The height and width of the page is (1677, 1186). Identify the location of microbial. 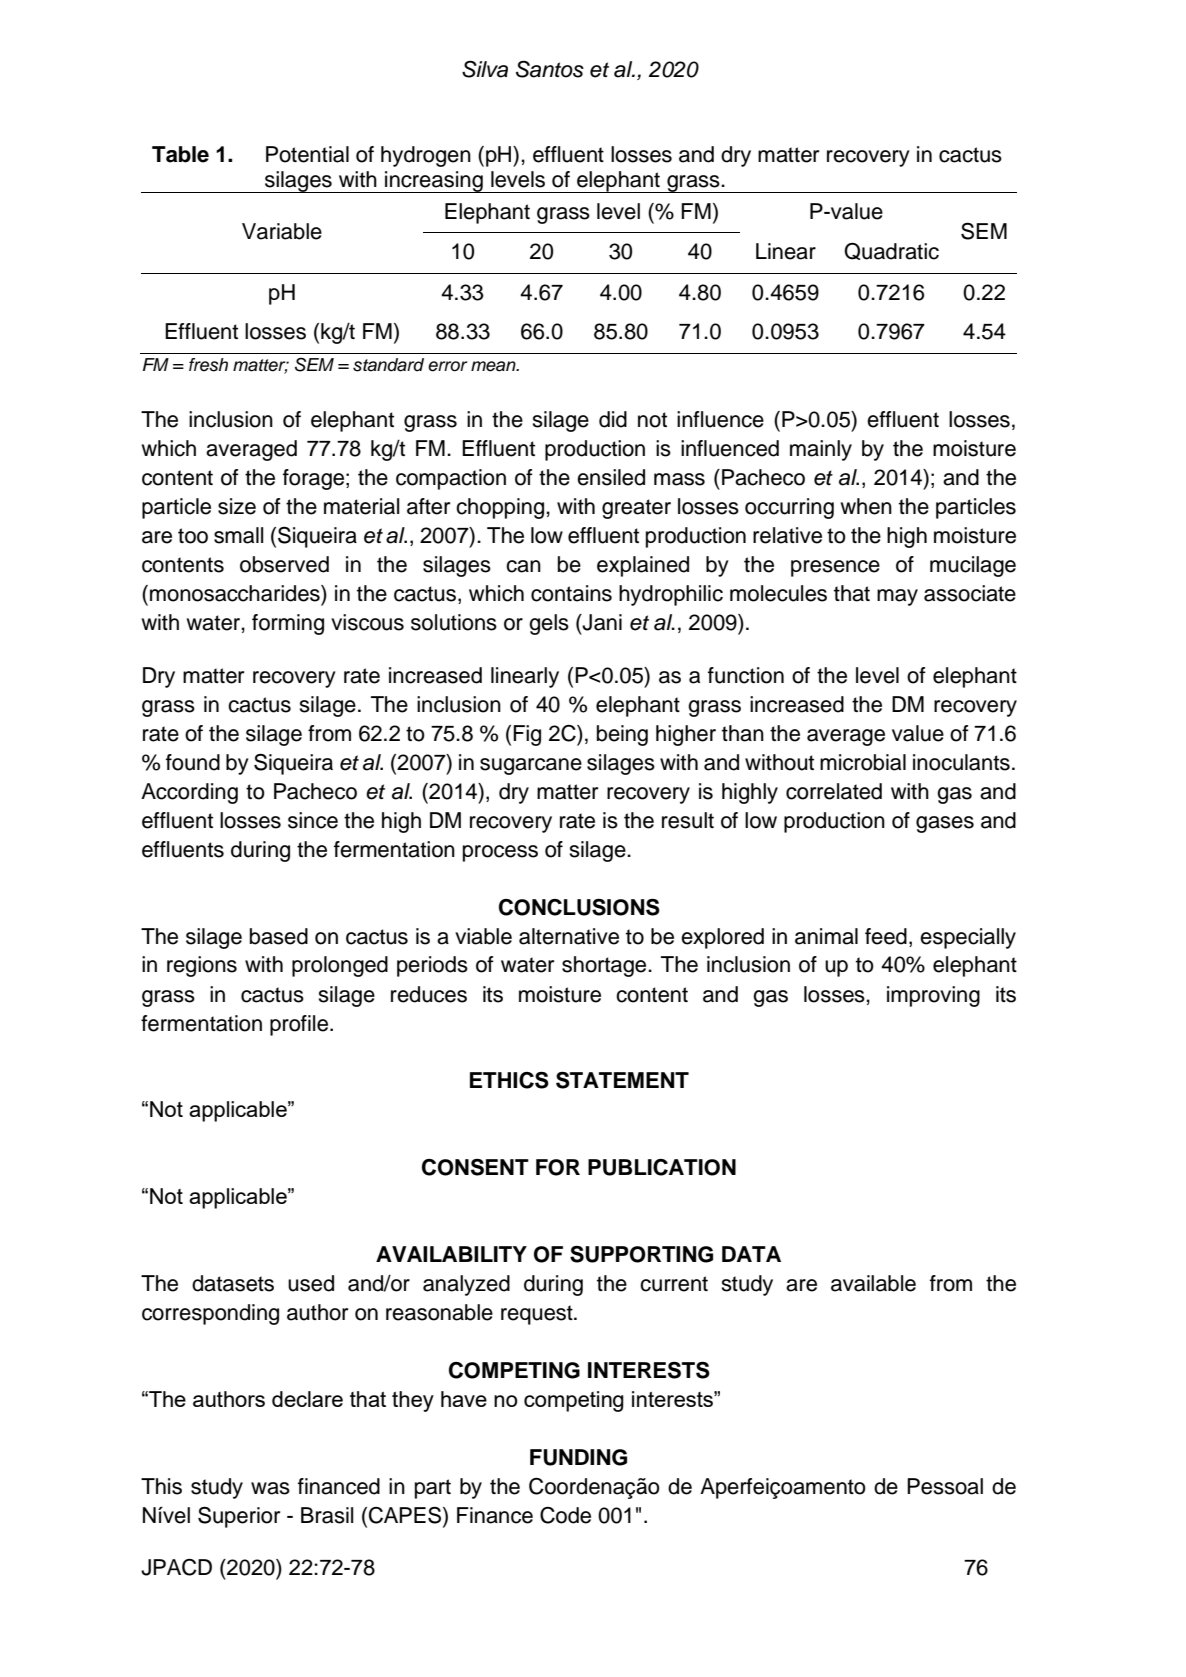
(863, 762).
